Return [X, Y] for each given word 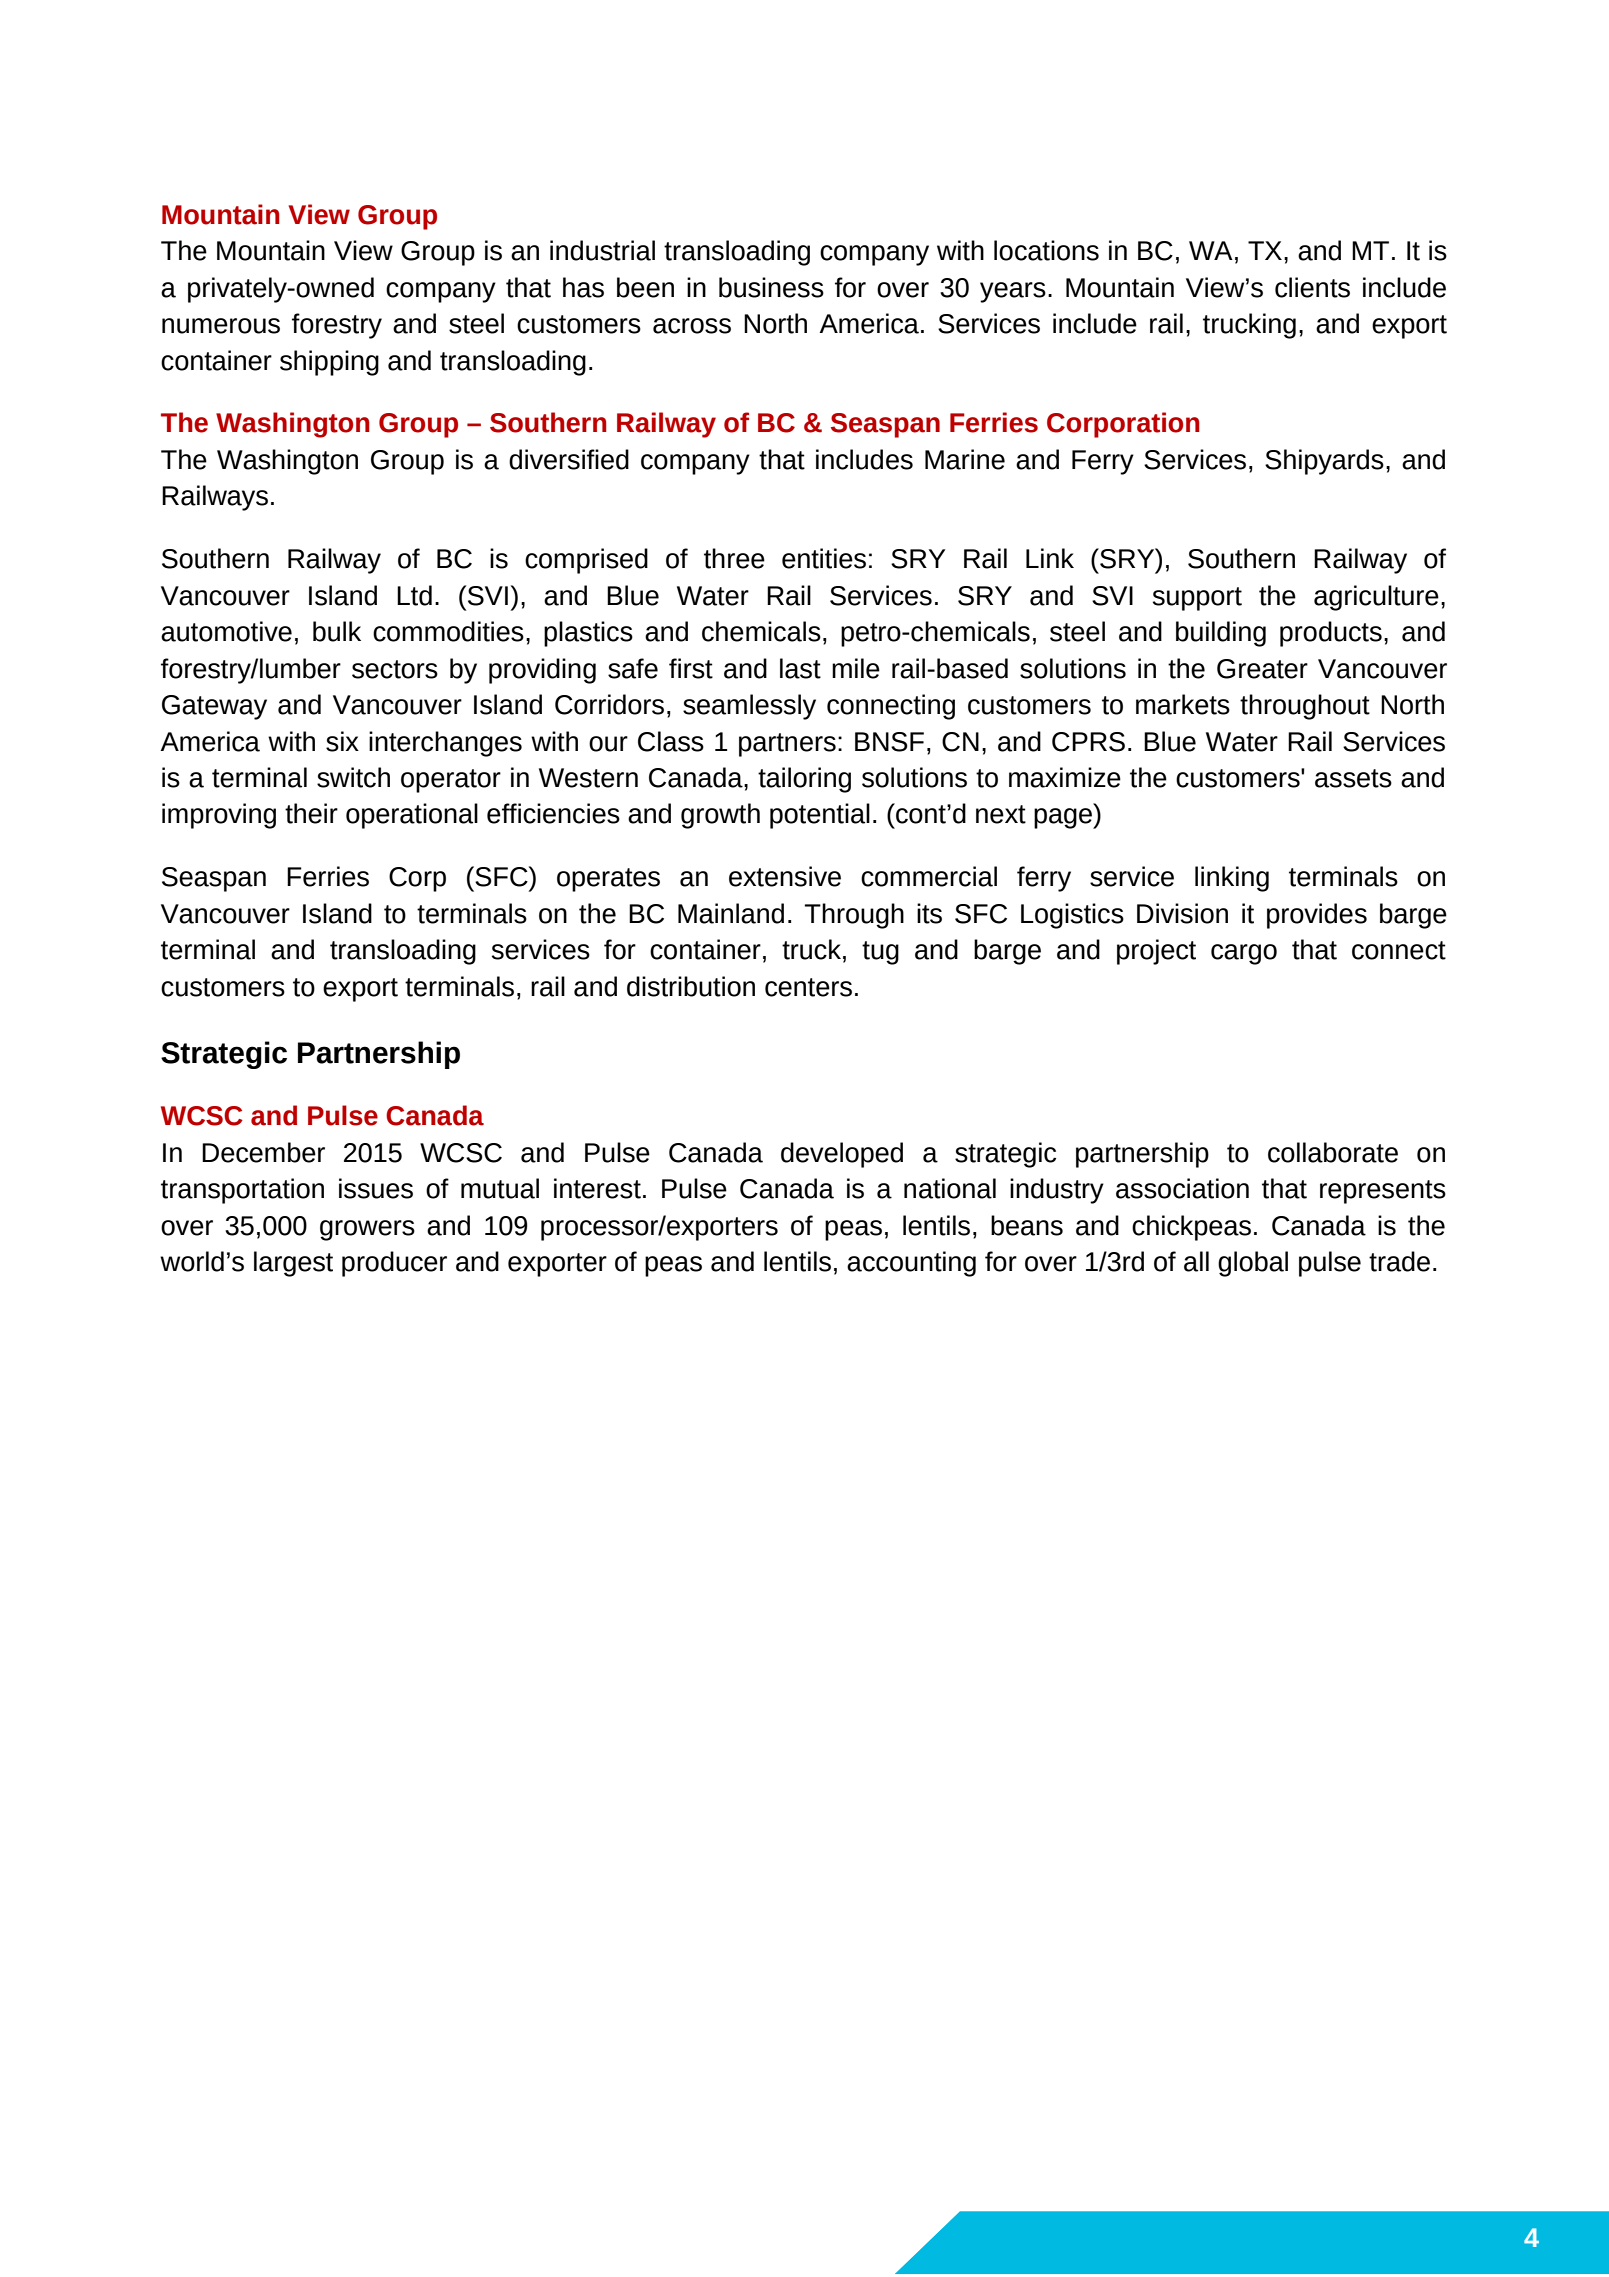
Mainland [731, 913]
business [771, 287]
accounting [911, 1264]
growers [367, 1230]
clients [1312, 287]
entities [824, 558]
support [1197, 599]
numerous [221, 326]
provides [1317, 916]
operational [412, 816]
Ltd [414, 595]
